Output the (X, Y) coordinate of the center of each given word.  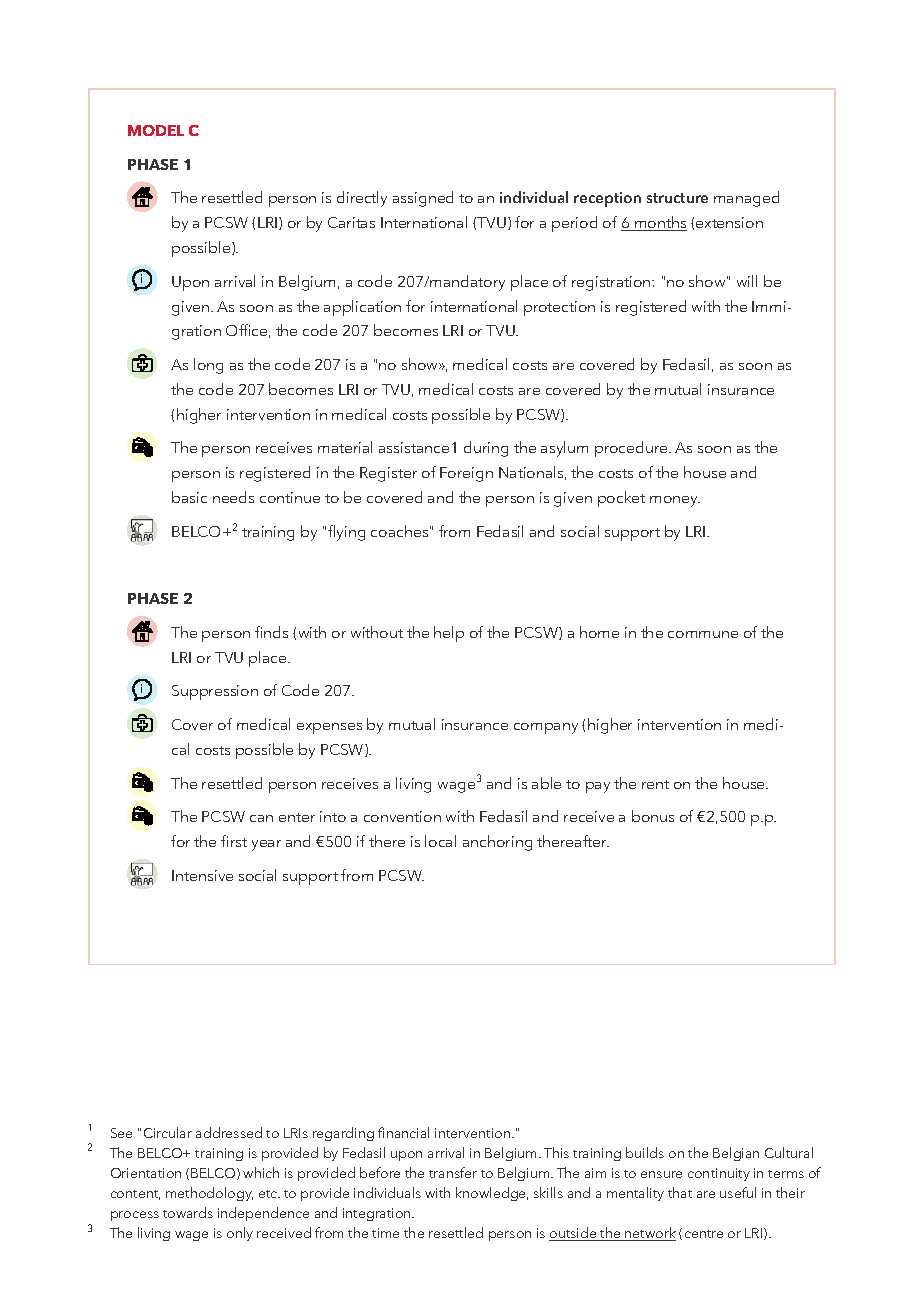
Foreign (466, 474)
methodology (209, 1194)
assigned (423, 199)
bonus (653, 816)
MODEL (156, 130)
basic (189, 497)
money (675, 501)
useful (738, 1192)
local (440, 841)
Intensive (202, 875)
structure (677, 198)
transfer (453, 1172)
